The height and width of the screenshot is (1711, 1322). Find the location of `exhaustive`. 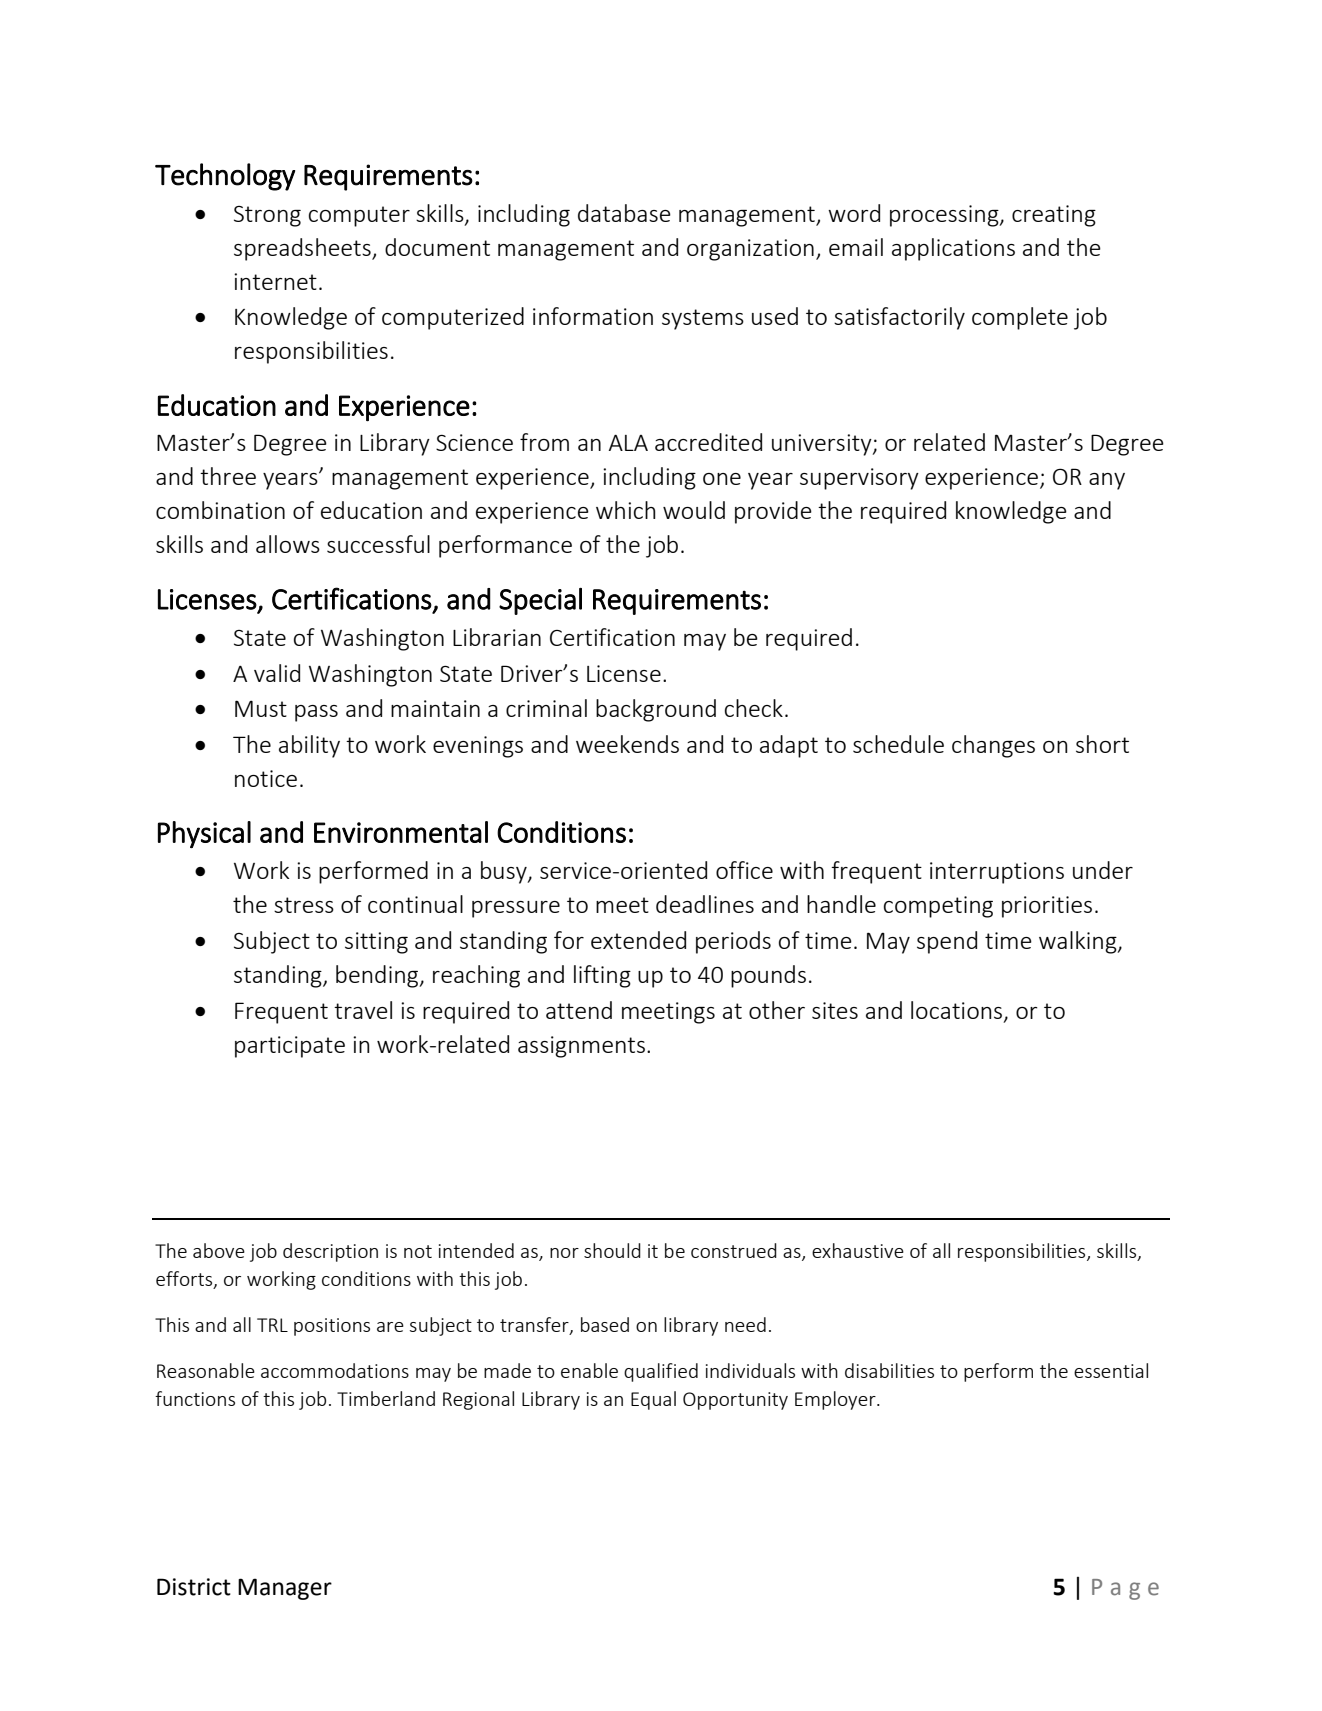

exhaustive is located at coordinates (858, 1250).
